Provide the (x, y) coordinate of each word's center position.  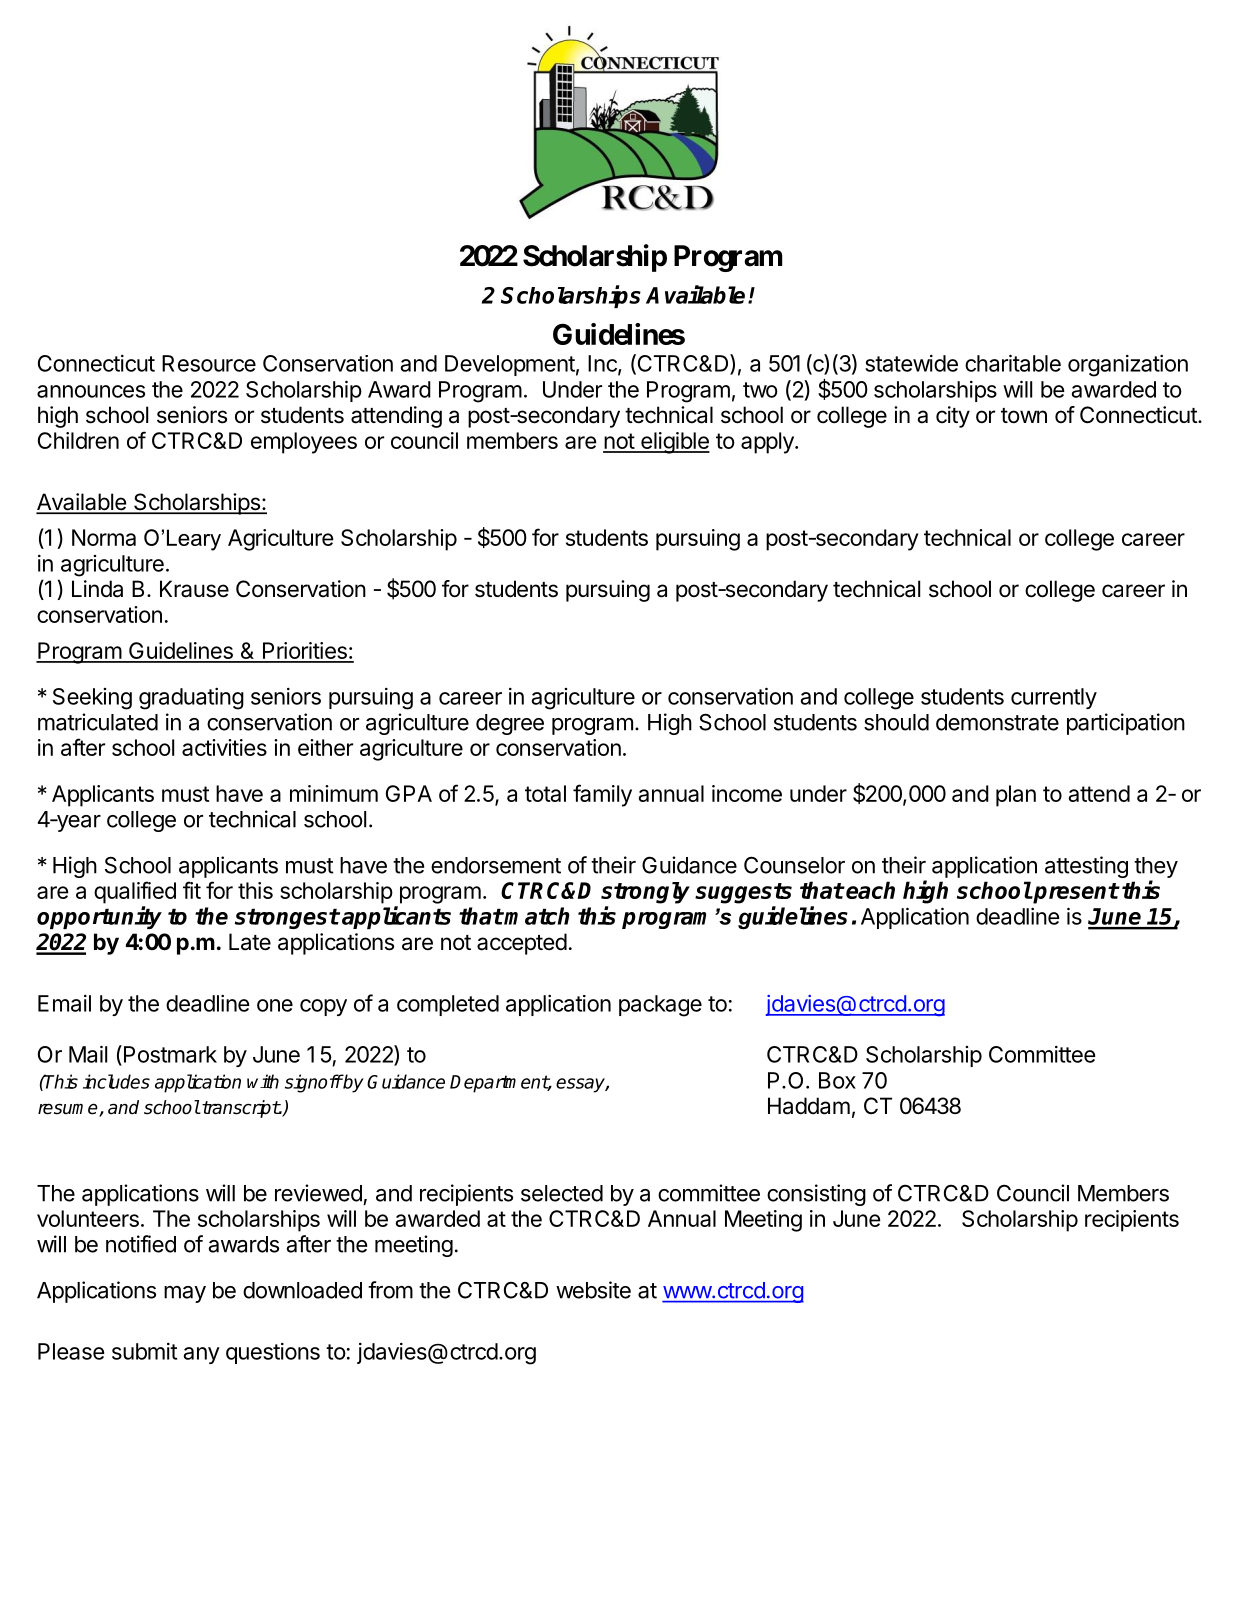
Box (837, 1080)
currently (1054, 698)
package (660, 1006)
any (202, 1355)
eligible (674, 443)
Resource (209, 363)
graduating (191, 698)
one (275, 1005)
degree (510, 724)
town (1024, 416)
